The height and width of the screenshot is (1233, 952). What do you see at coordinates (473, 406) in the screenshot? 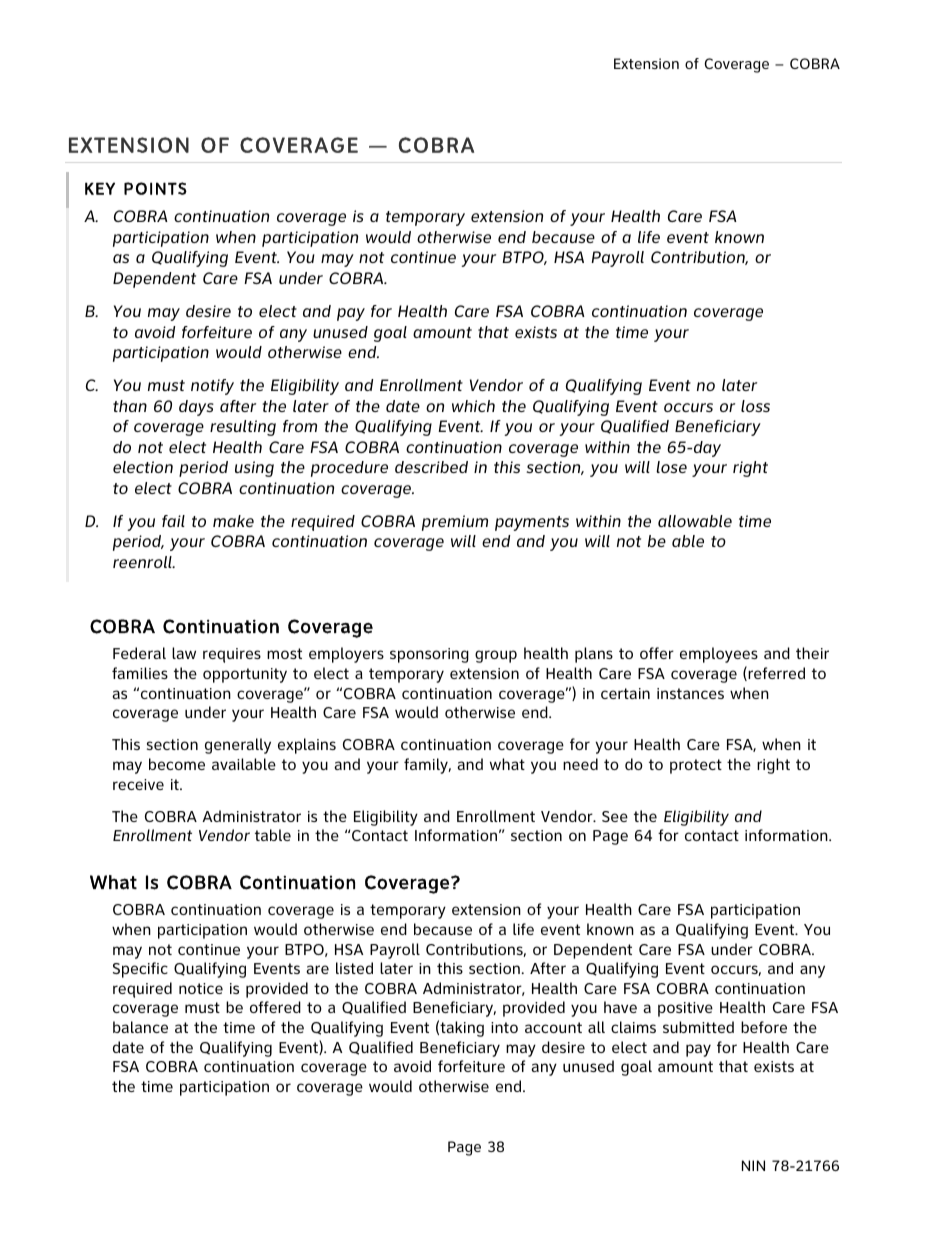
I see `which` at bounding box center [473, 406].
